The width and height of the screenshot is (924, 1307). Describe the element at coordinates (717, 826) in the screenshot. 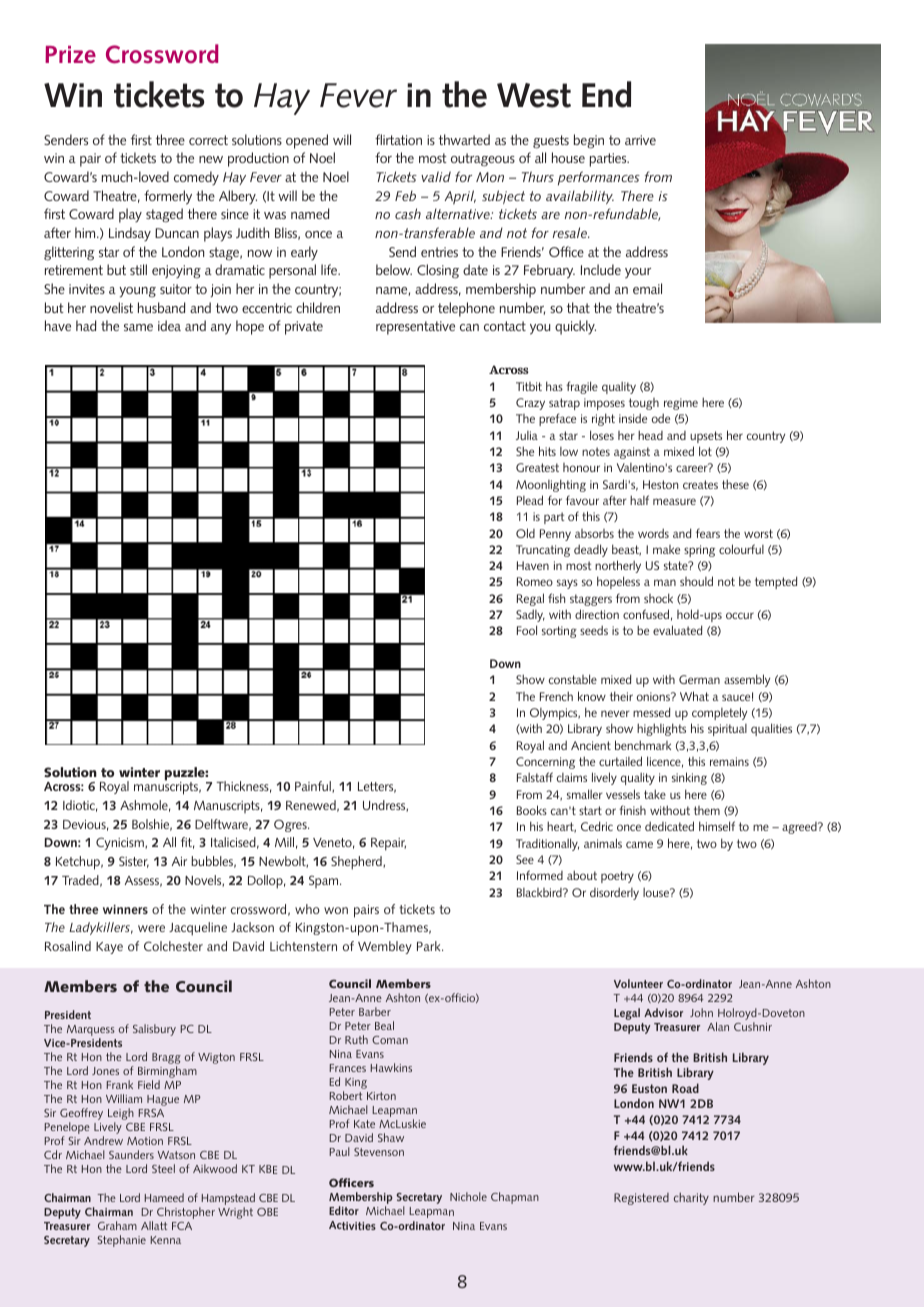

I see `himself` at that location.
